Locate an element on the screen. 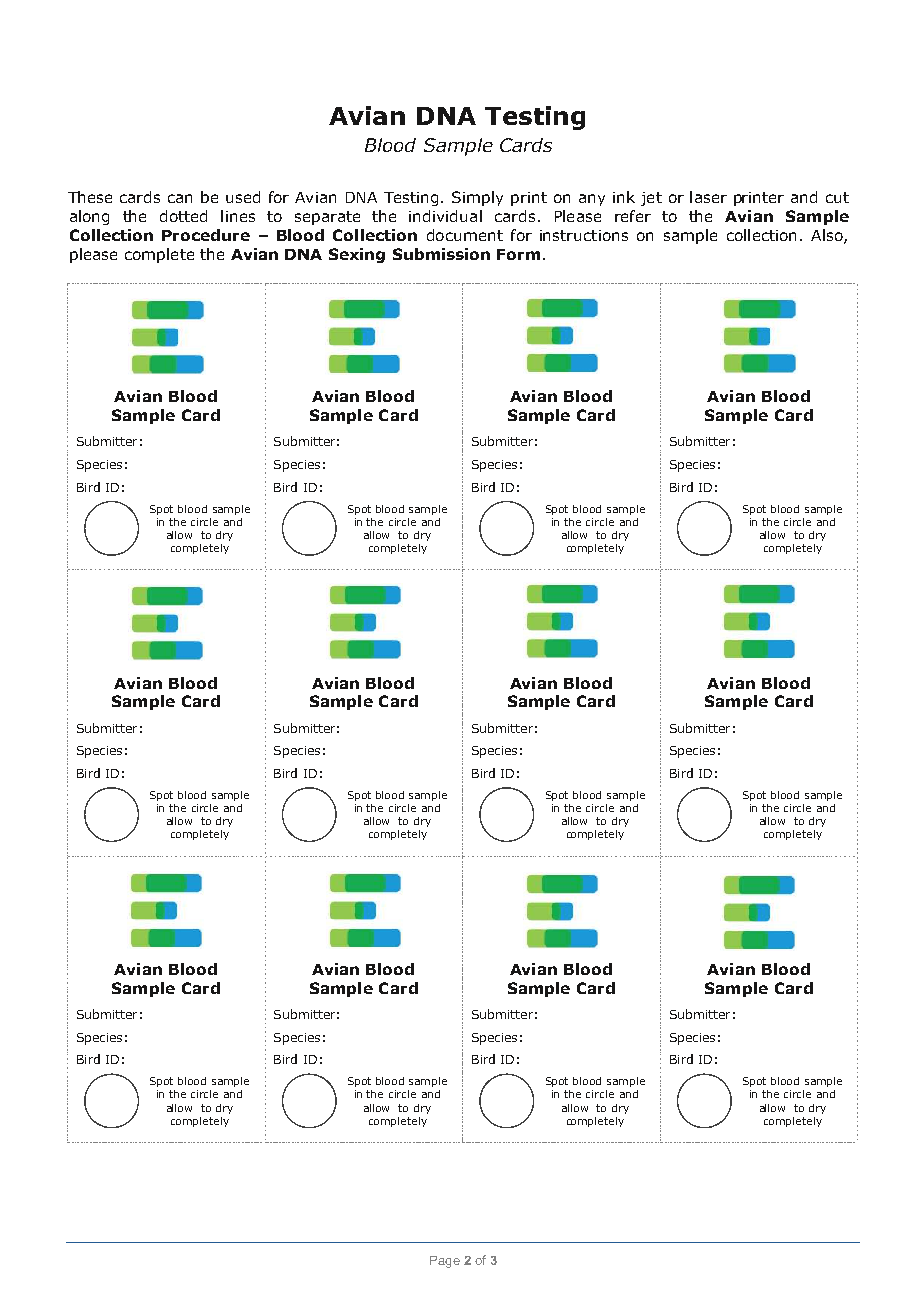  document is located at coordinates (465, 235).
